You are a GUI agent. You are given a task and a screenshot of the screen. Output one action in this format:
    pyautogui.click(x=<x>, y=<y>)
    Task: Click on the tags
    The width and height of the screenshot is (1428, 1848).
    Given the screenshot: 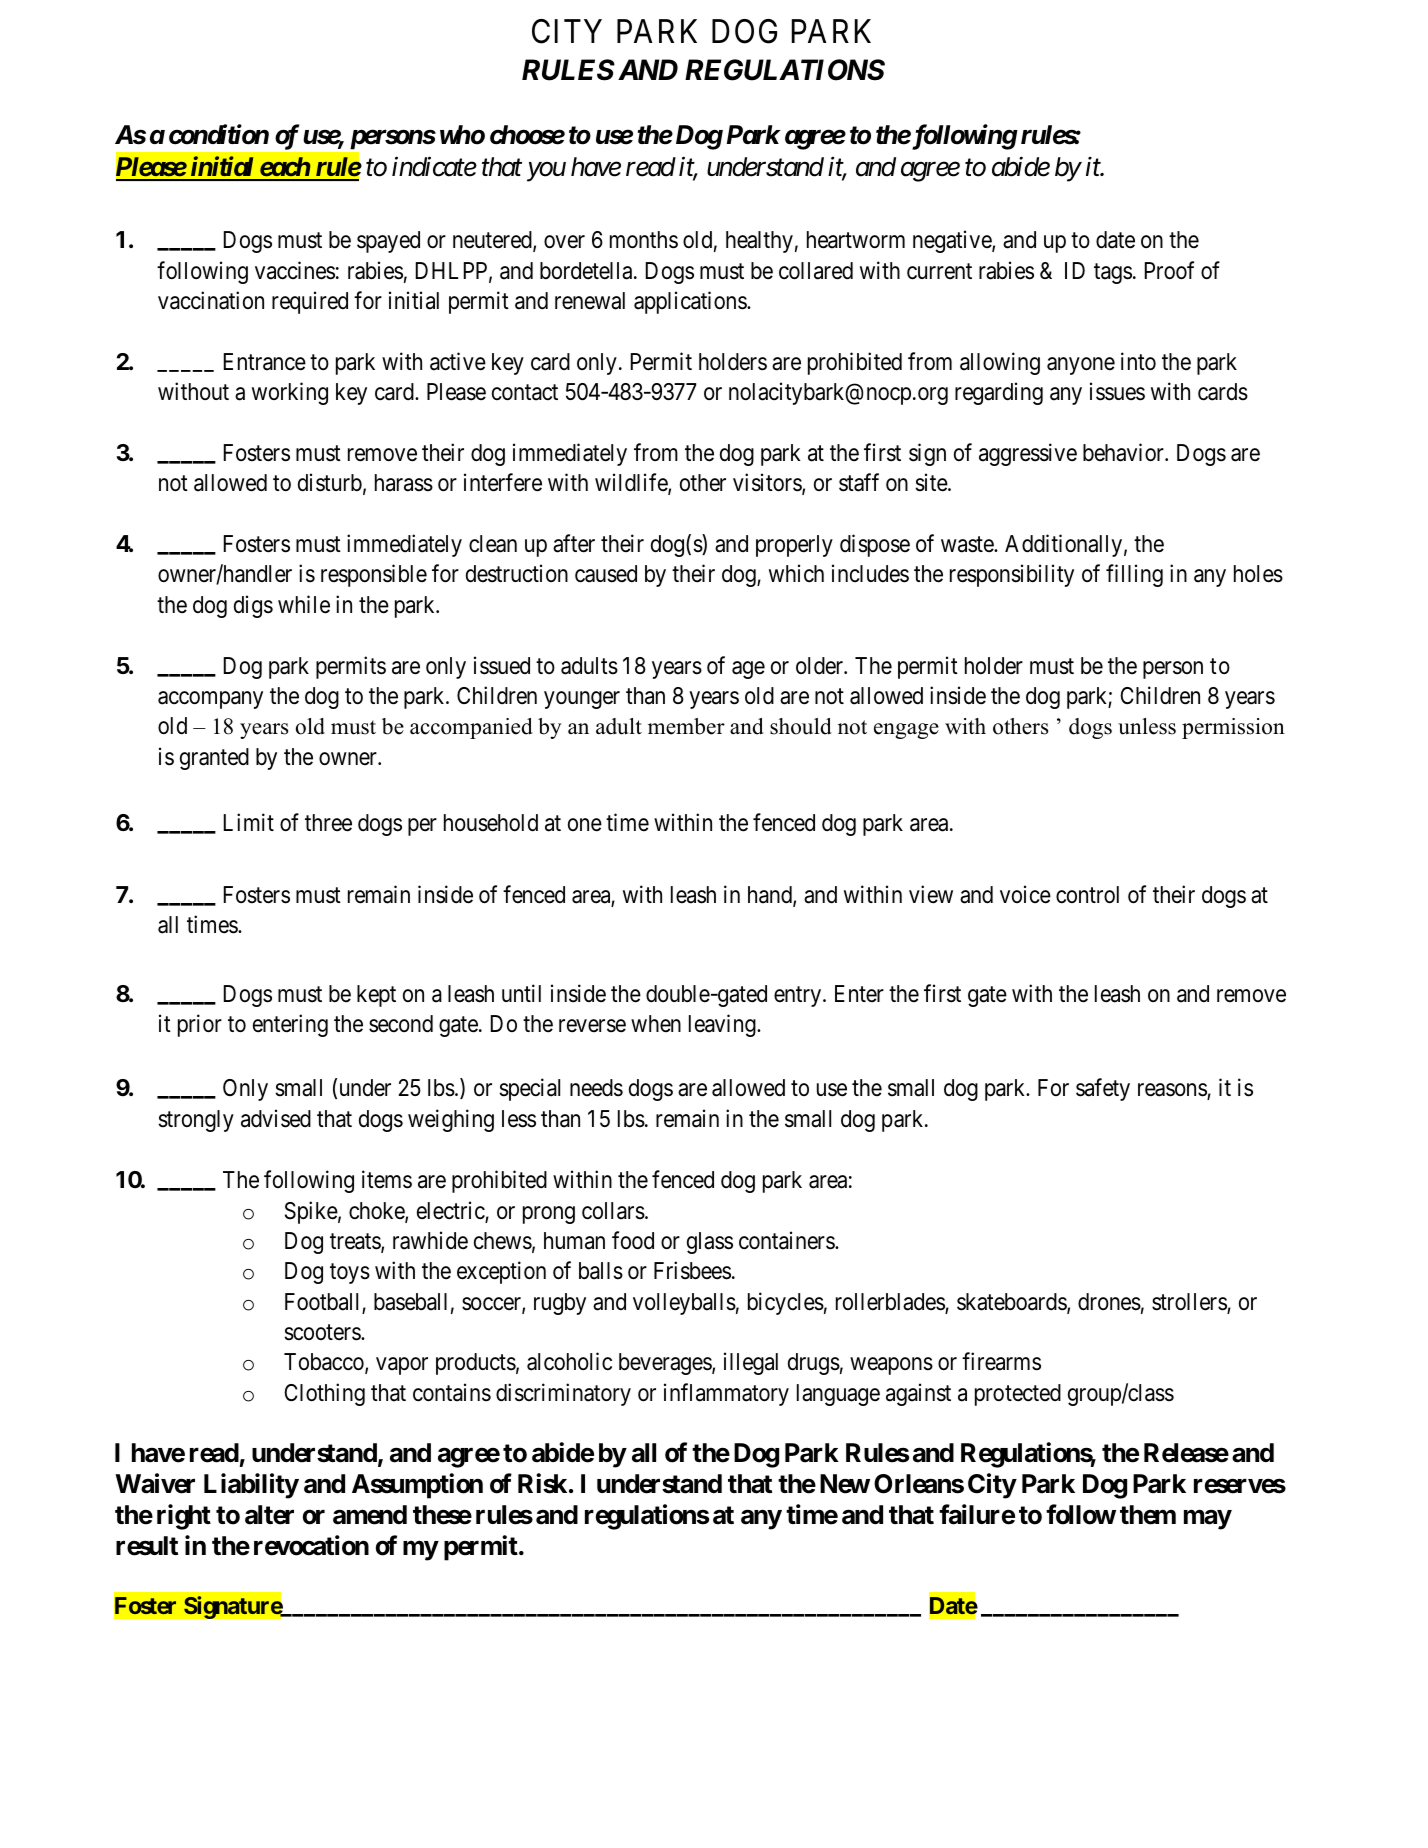 What is the action you would take?
    pyautogui.click(x=1113, y=273)
